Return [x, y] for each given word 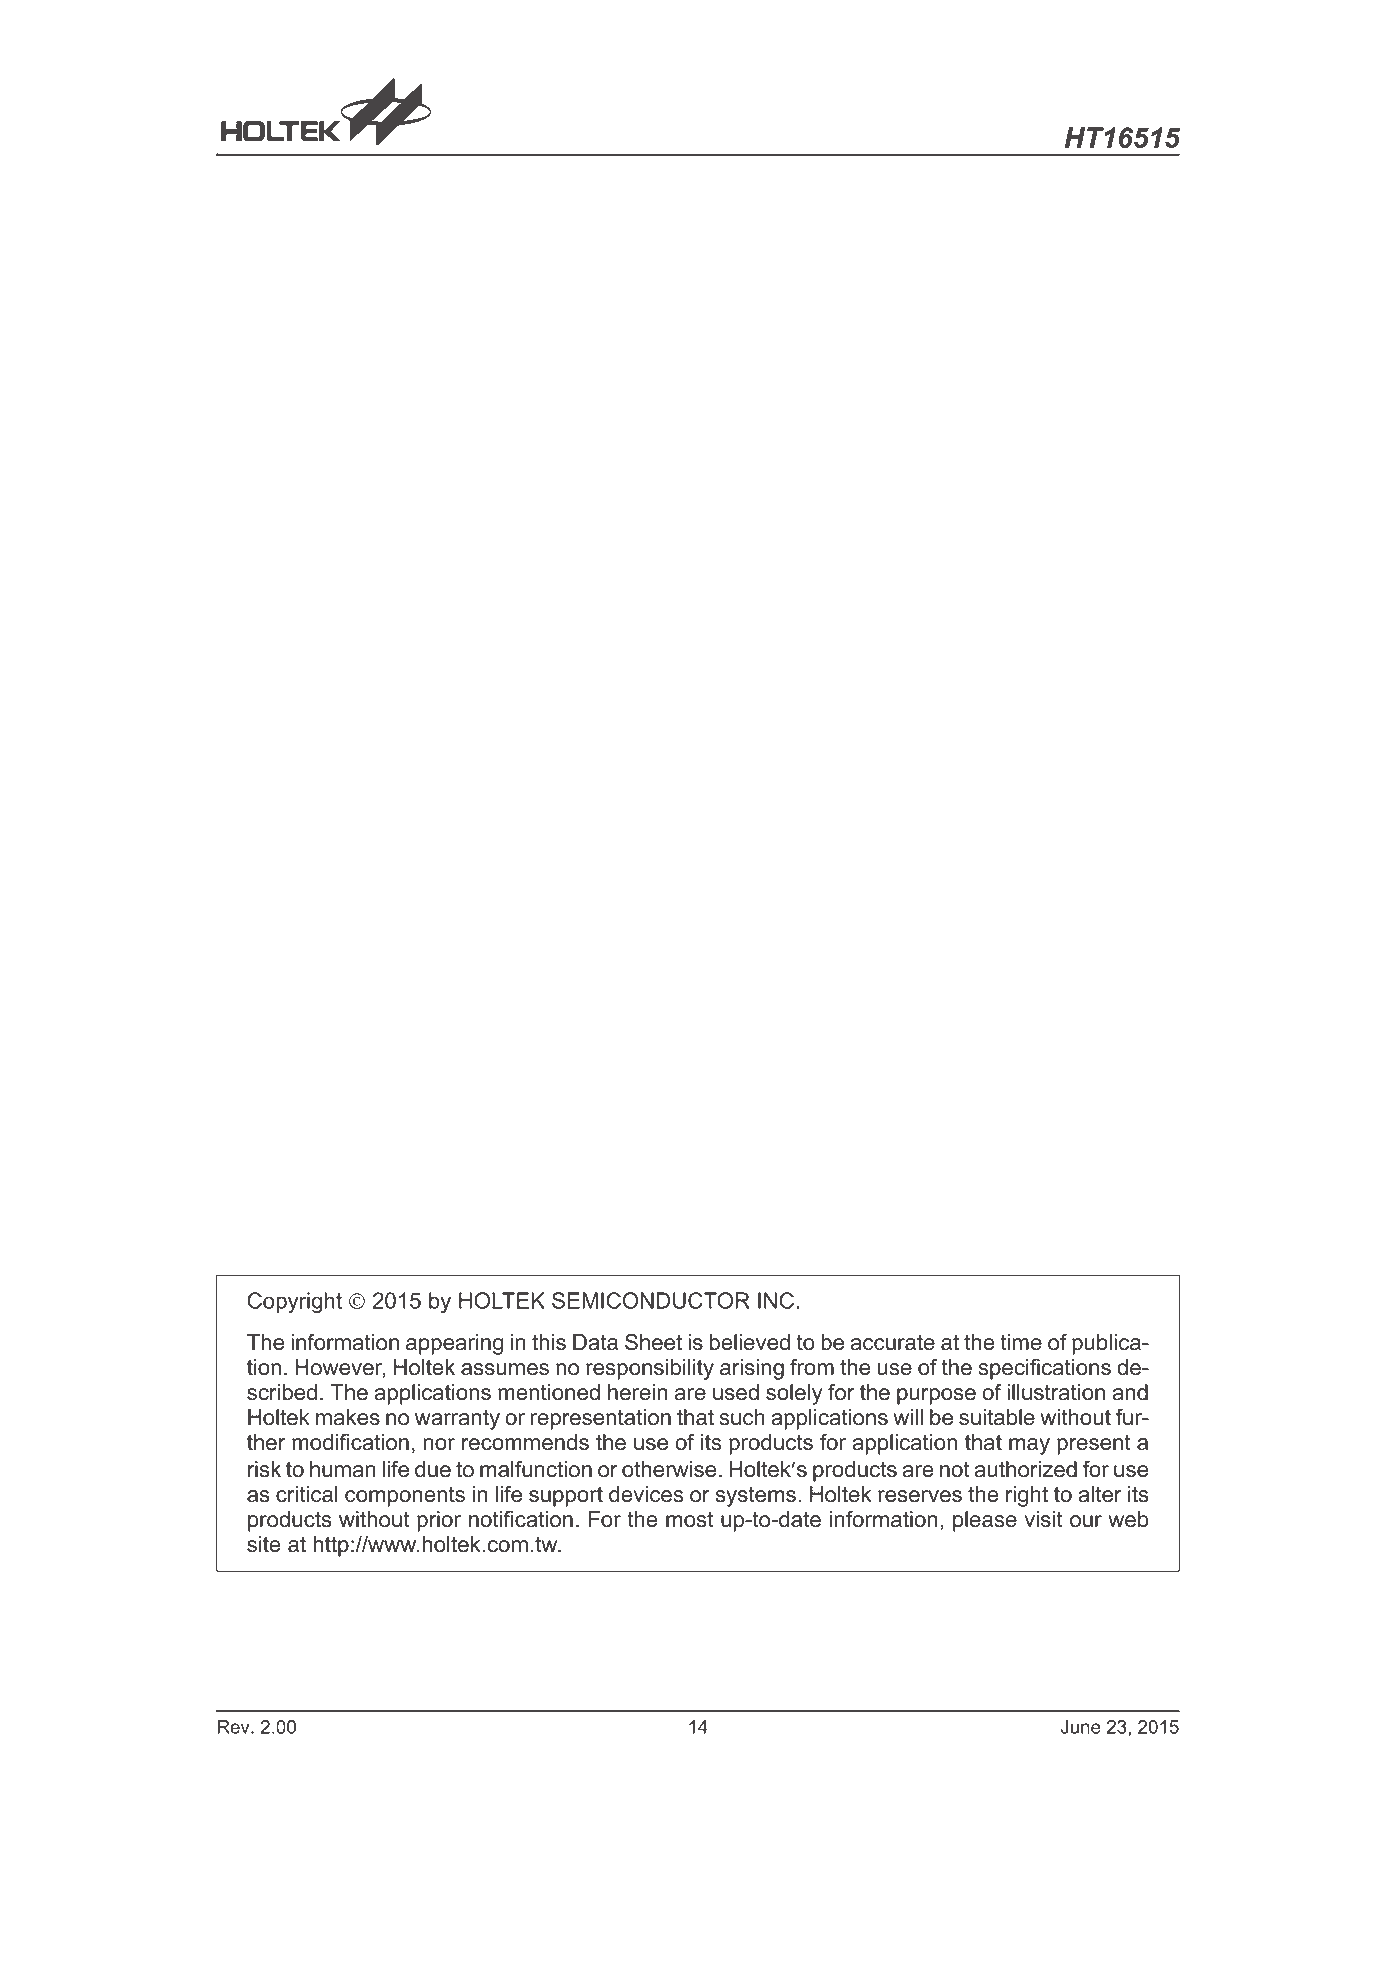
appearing [454, 1344]
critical [307, 1494]
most [689, 1519]
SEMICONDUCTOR [651, 1300]
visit [1043, 1519]
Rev [235, 1727]
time [1021, 1342]
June [1081, 1727]
